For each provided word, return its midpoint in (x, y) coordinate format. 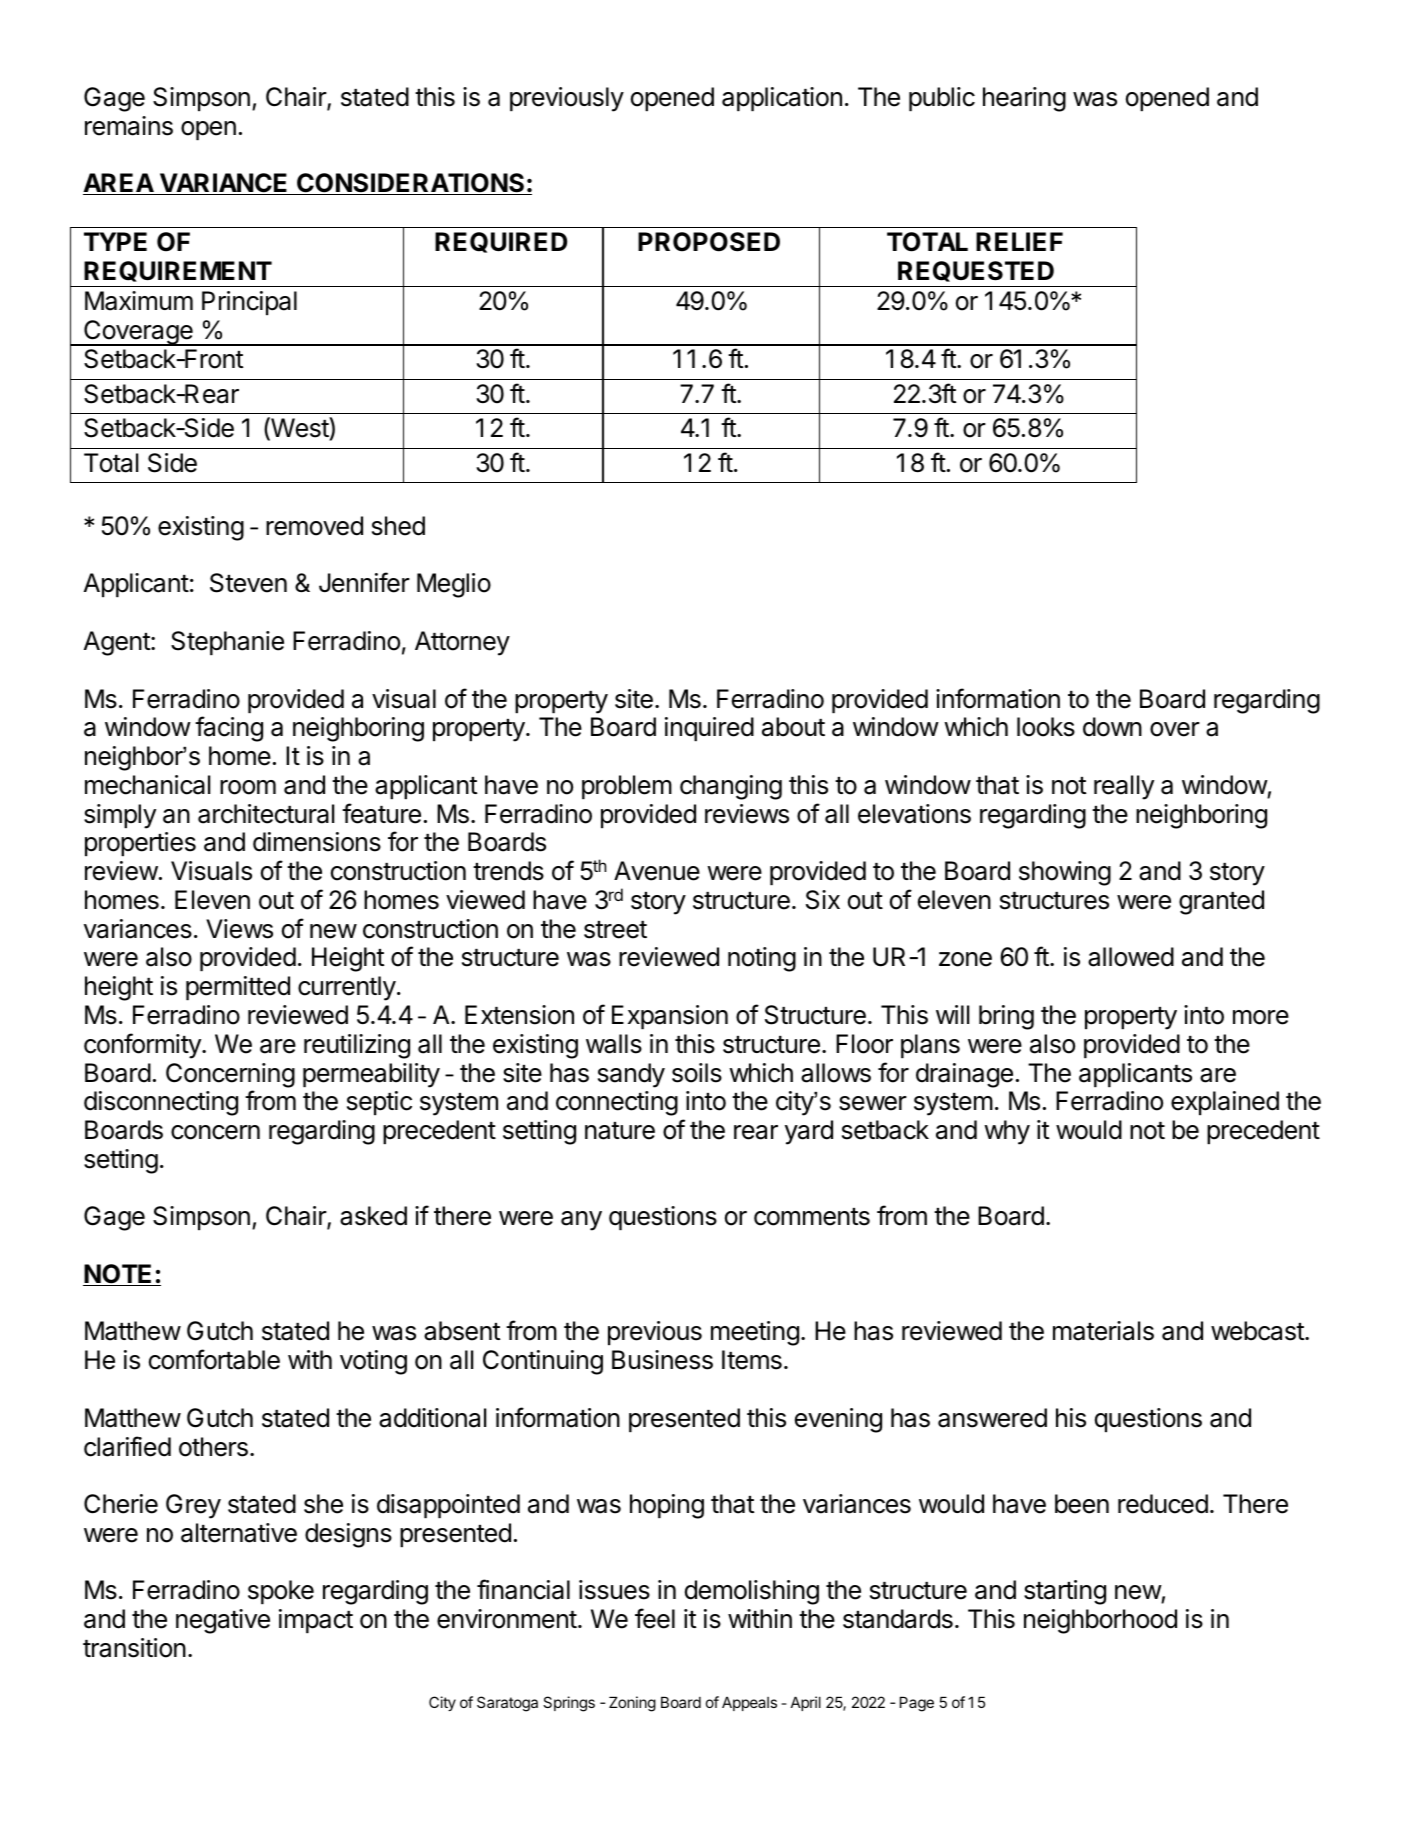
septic (379, 1103)
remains (129, 126)
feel (655, 1618)
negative (223, 1621)
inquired (709, 729)
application (782, 99)
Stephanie (227, 643)
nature (620, 1131)
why (1007, 1132)
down (1112, 727)
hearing (1024, 99)
